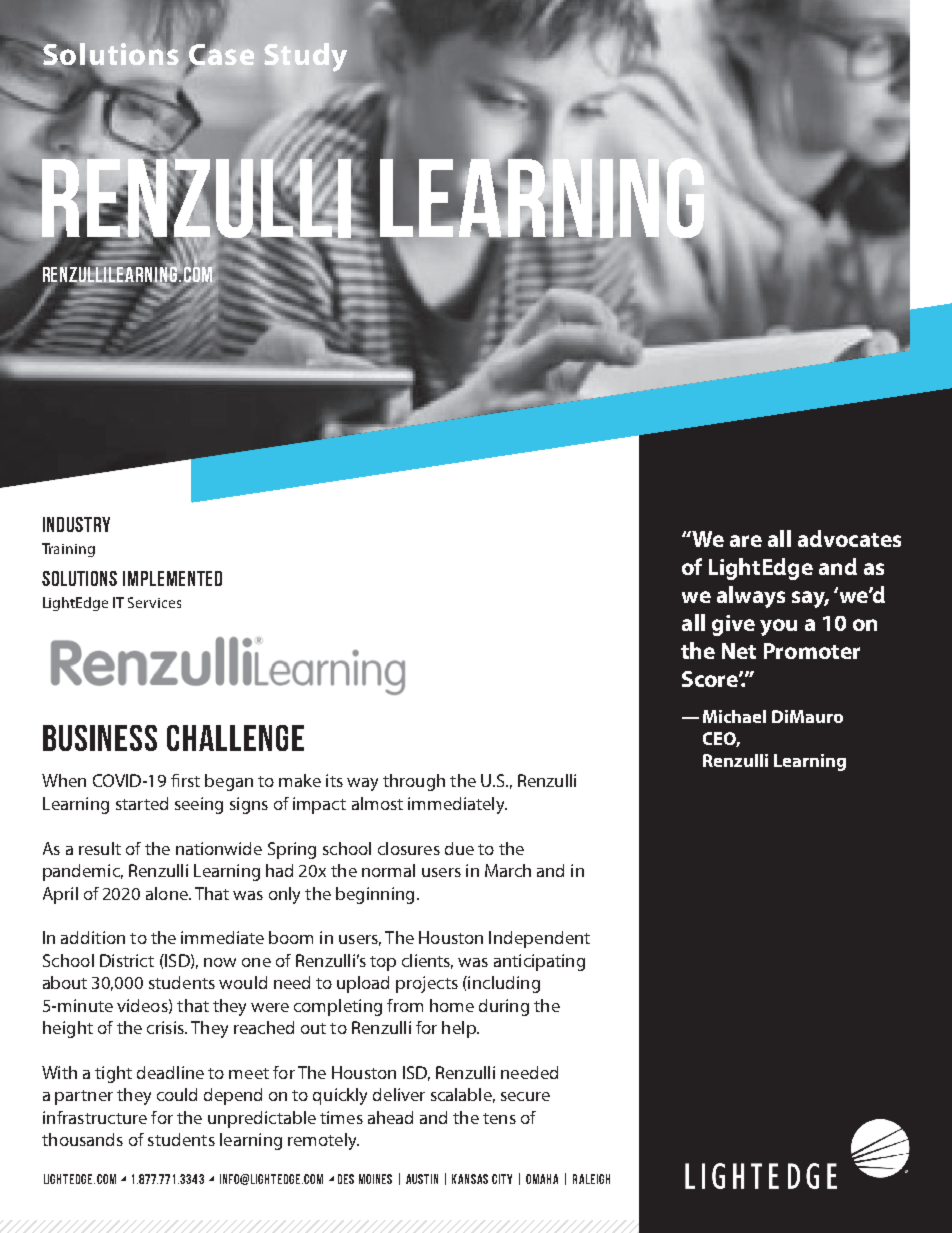 The image size is (952, 1233). Describe the element at coordinates (76, 524) in the image. I see `INDUSTRY` at that location.
